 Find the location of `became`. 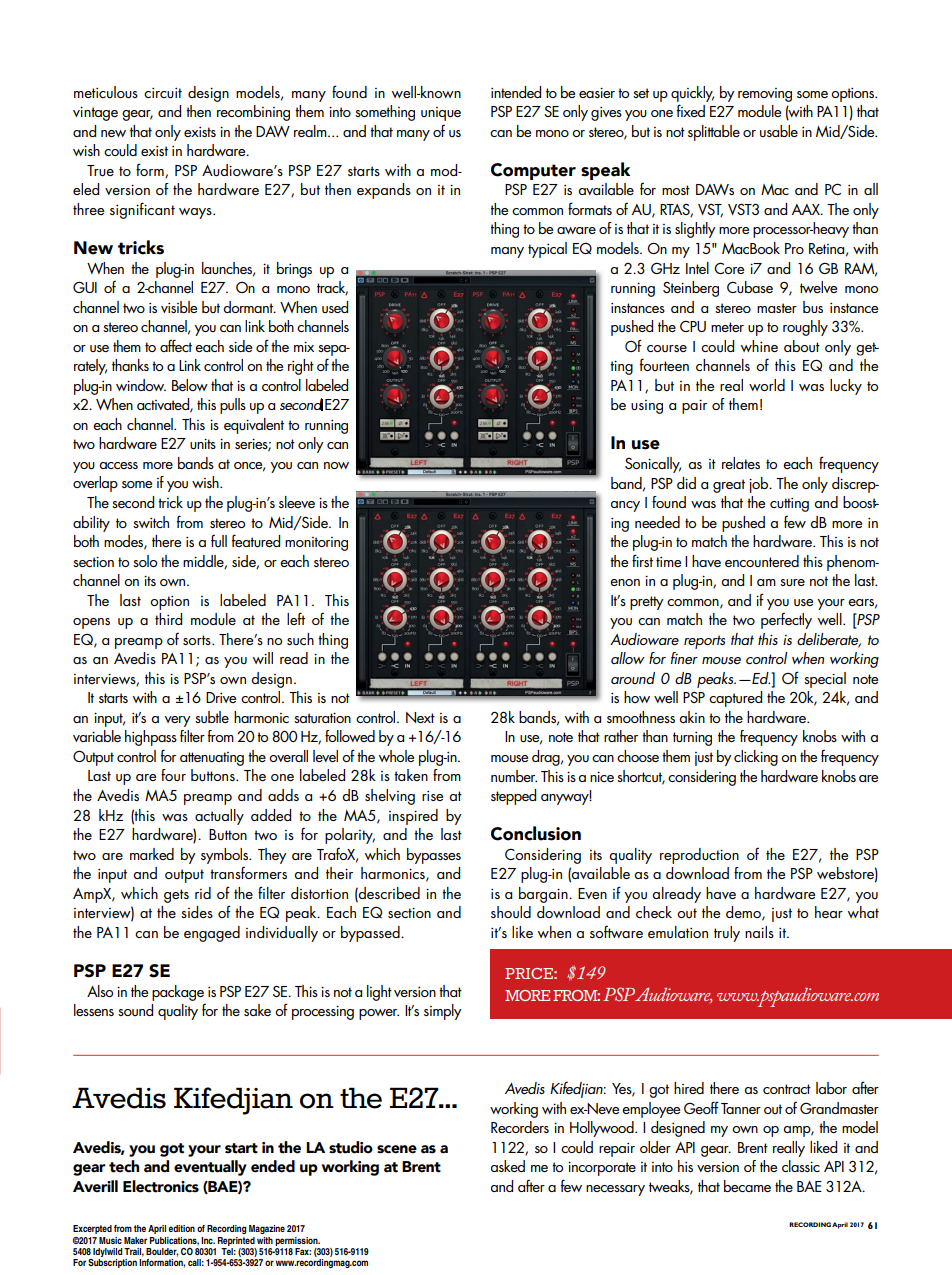

became is located at coordinates (747, 1186).
